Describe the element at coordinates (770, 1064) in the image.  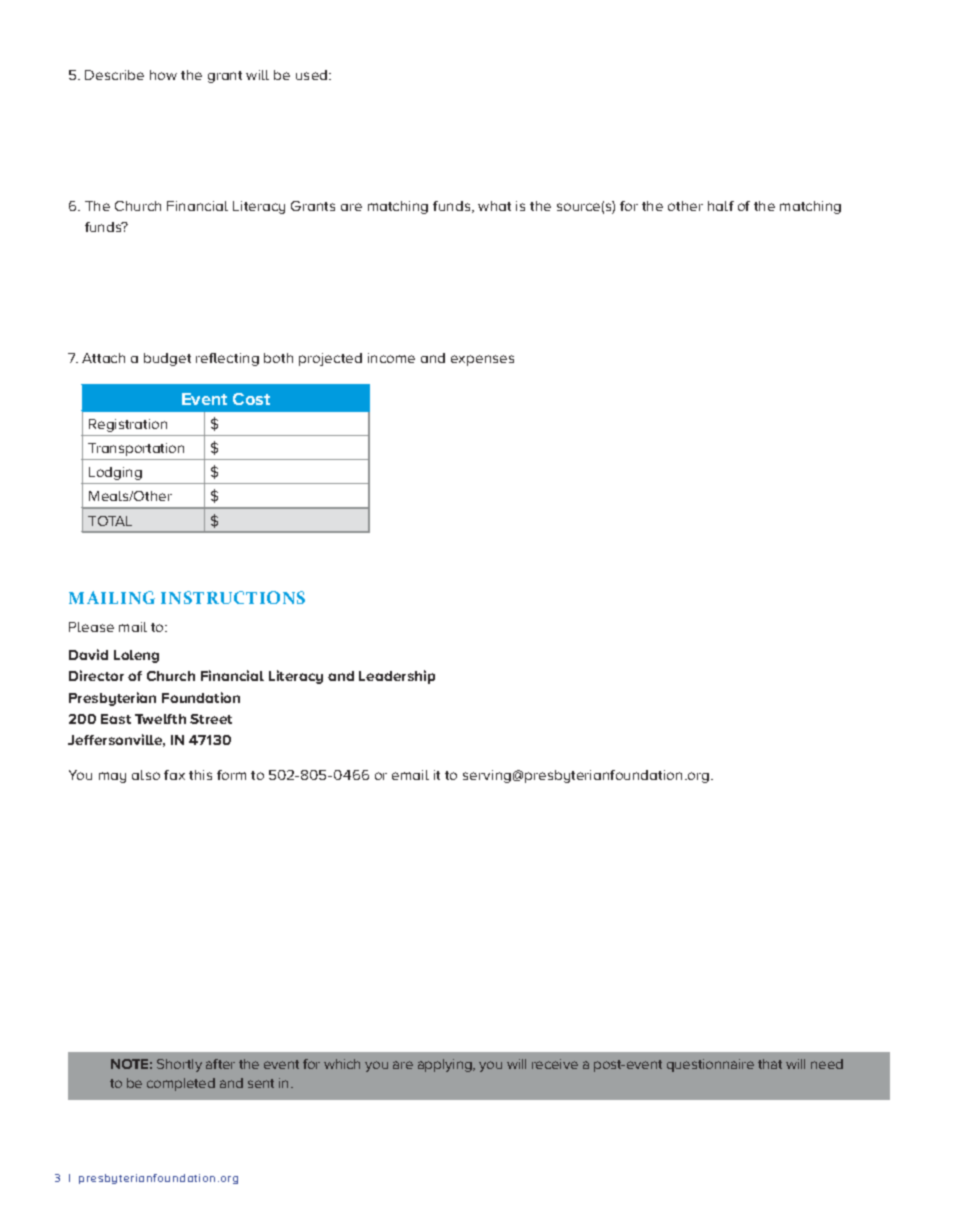
I see `that` at that location.
